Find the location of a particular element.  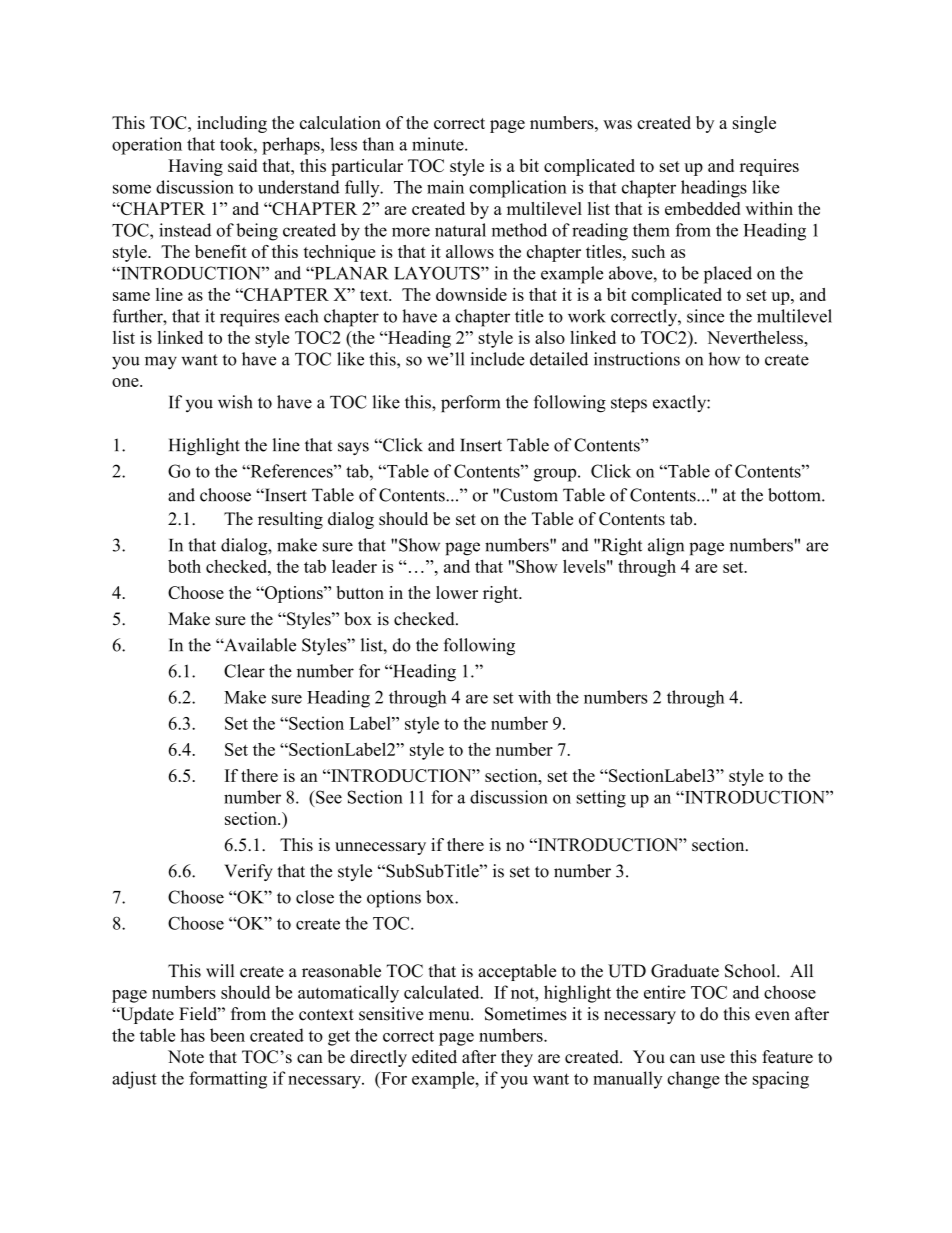

setting is located at coordinates (601, 799).
